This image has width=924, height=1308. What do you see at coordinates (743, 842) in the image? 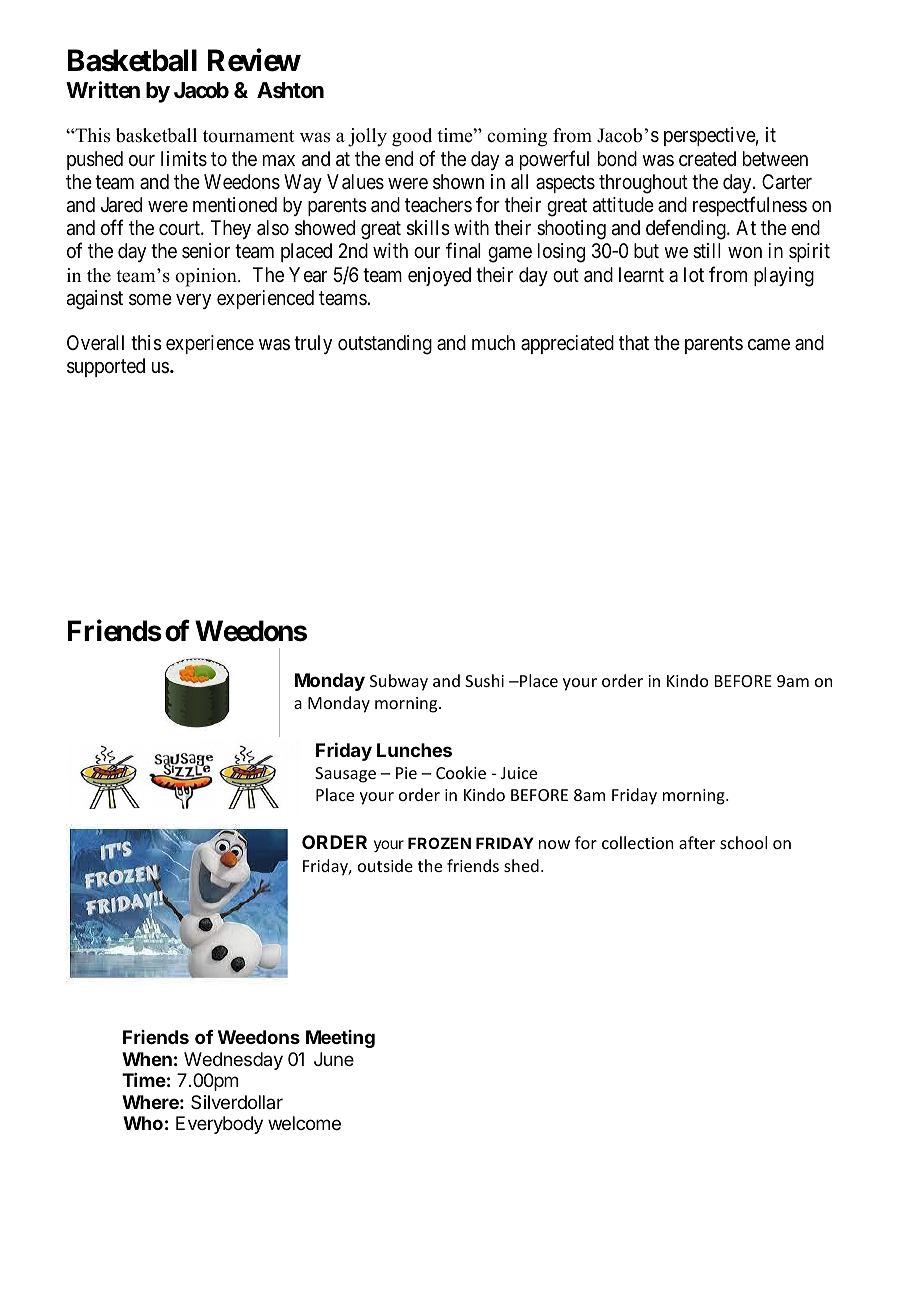
I see `school` at bounding box center [743, 842].
